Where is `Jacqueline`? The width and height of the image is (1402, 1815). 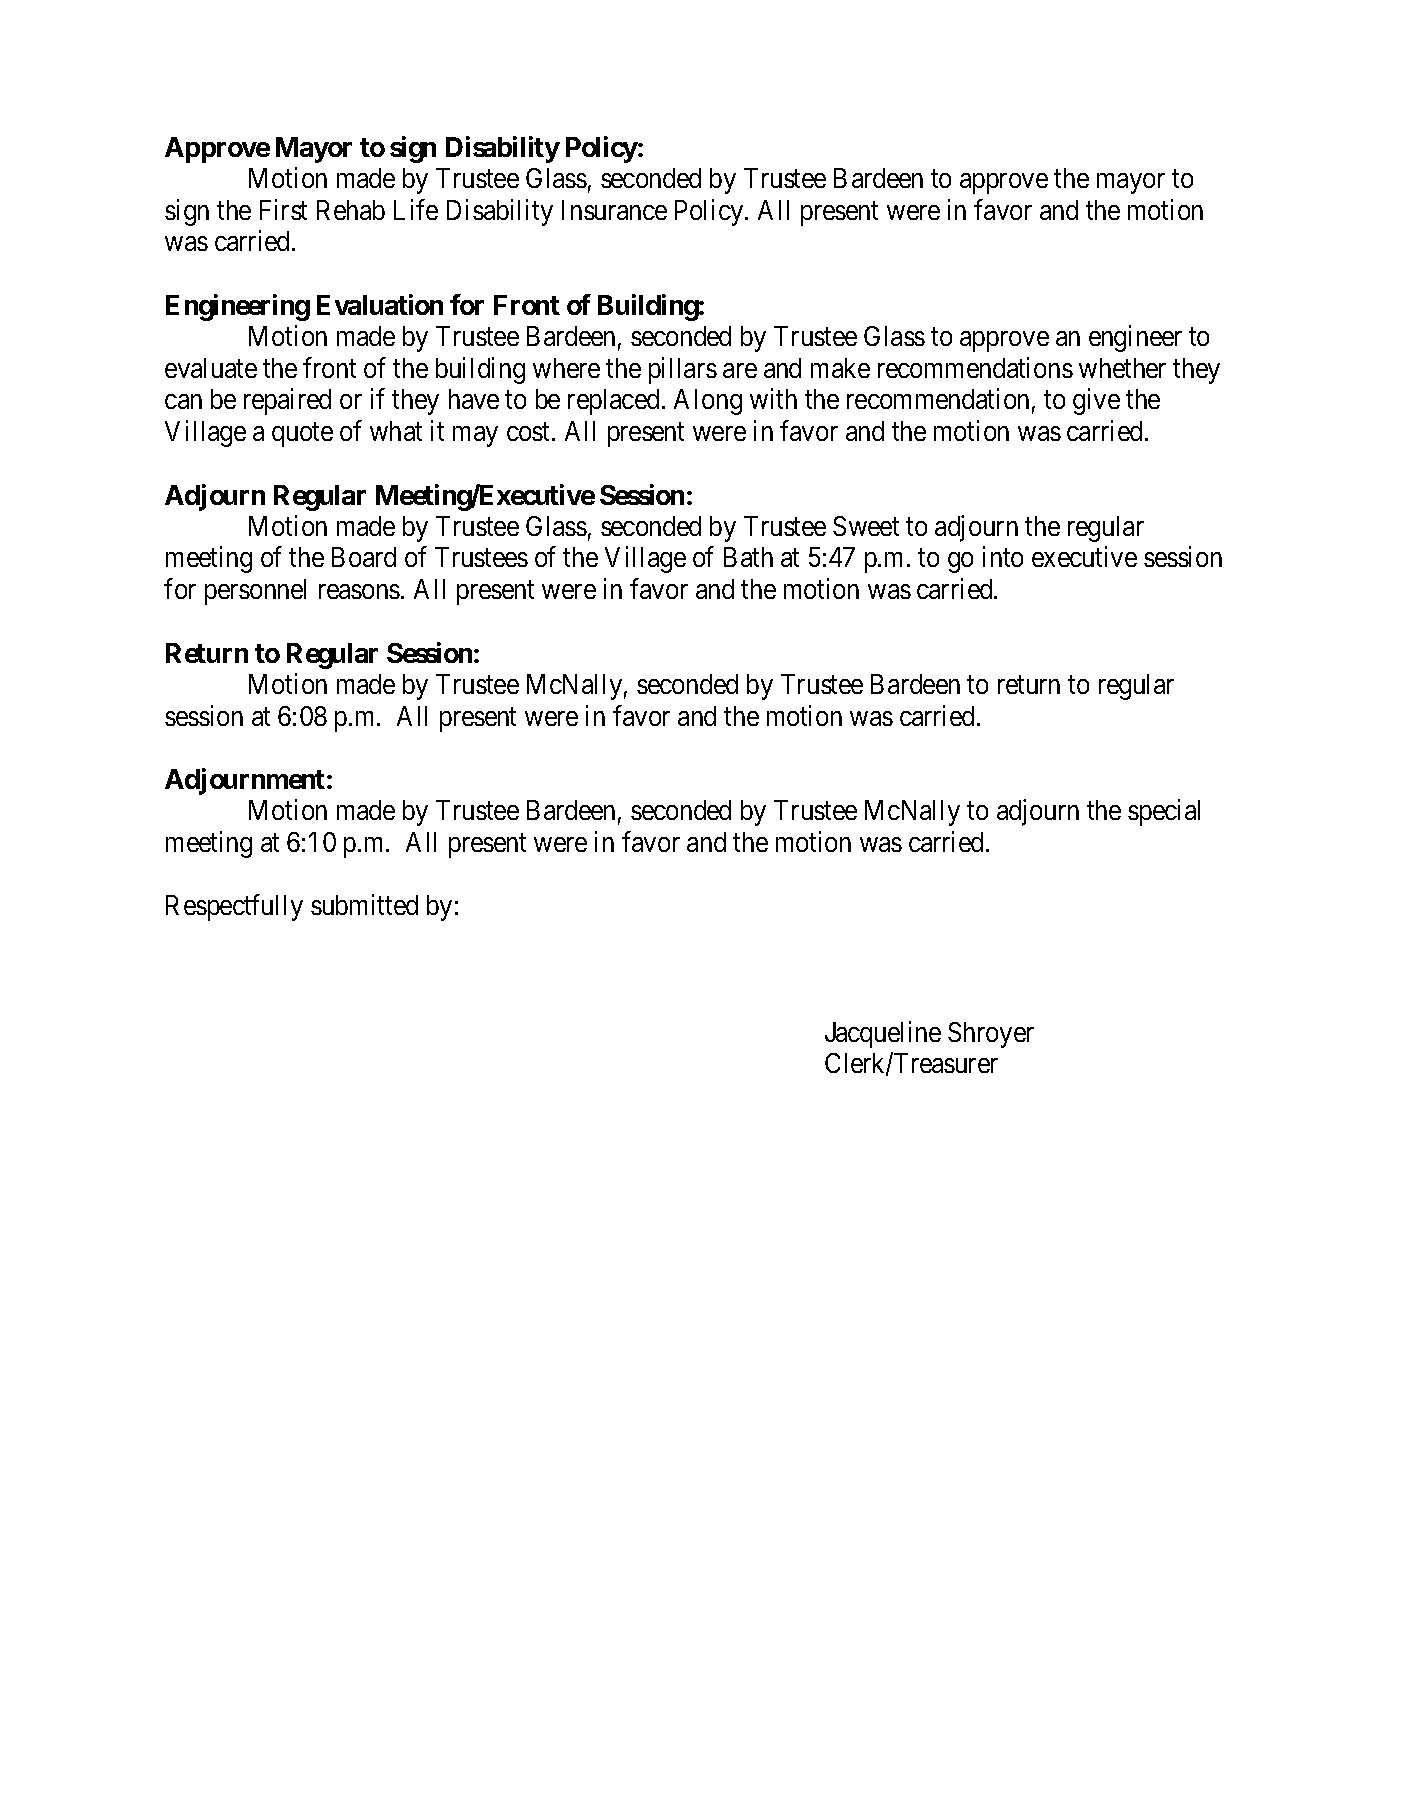
Jacqueline is located at coordinates (883, 1034).
